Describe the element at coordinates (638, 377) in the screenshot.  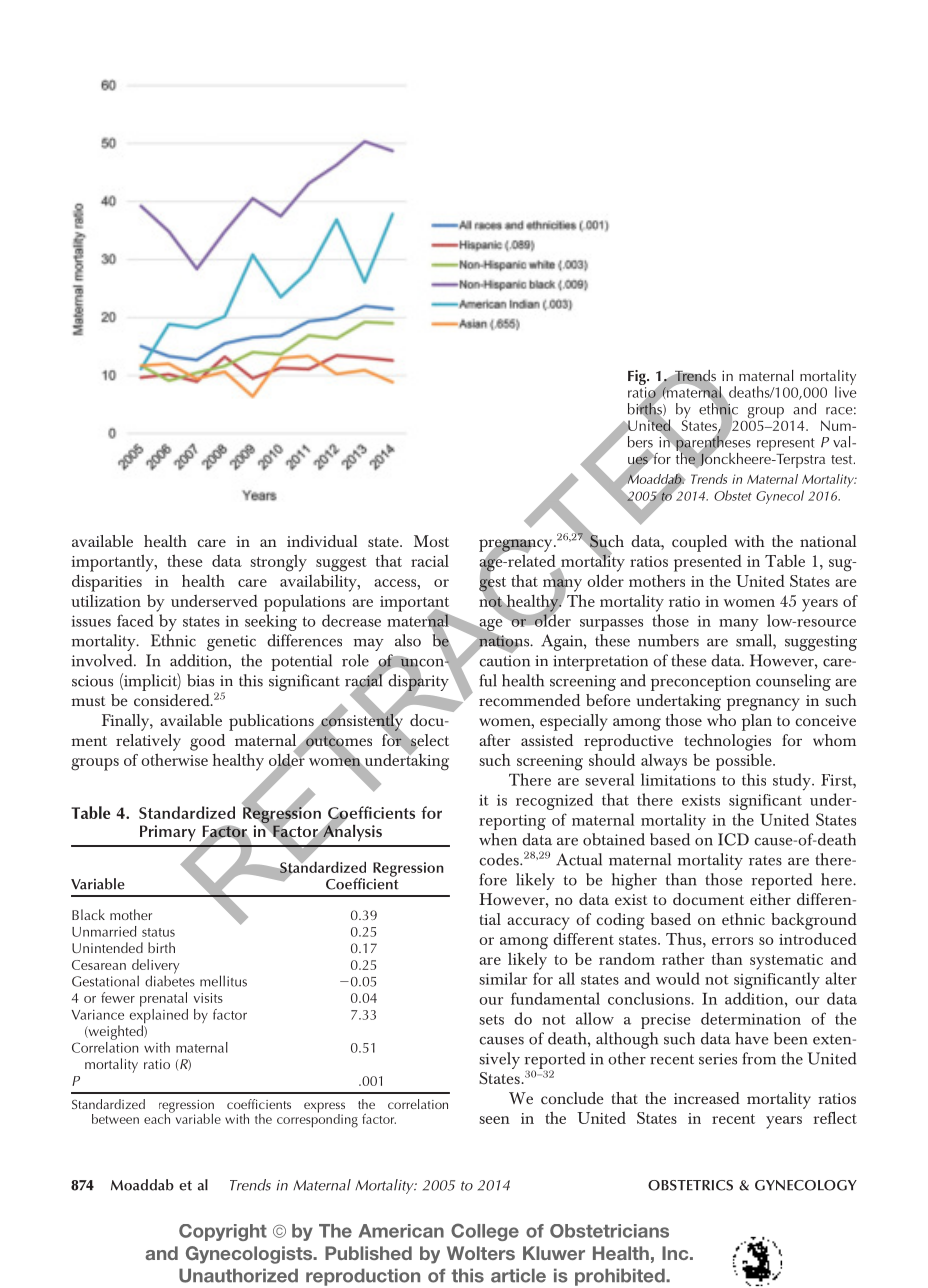
I see `Fig` at that location.
